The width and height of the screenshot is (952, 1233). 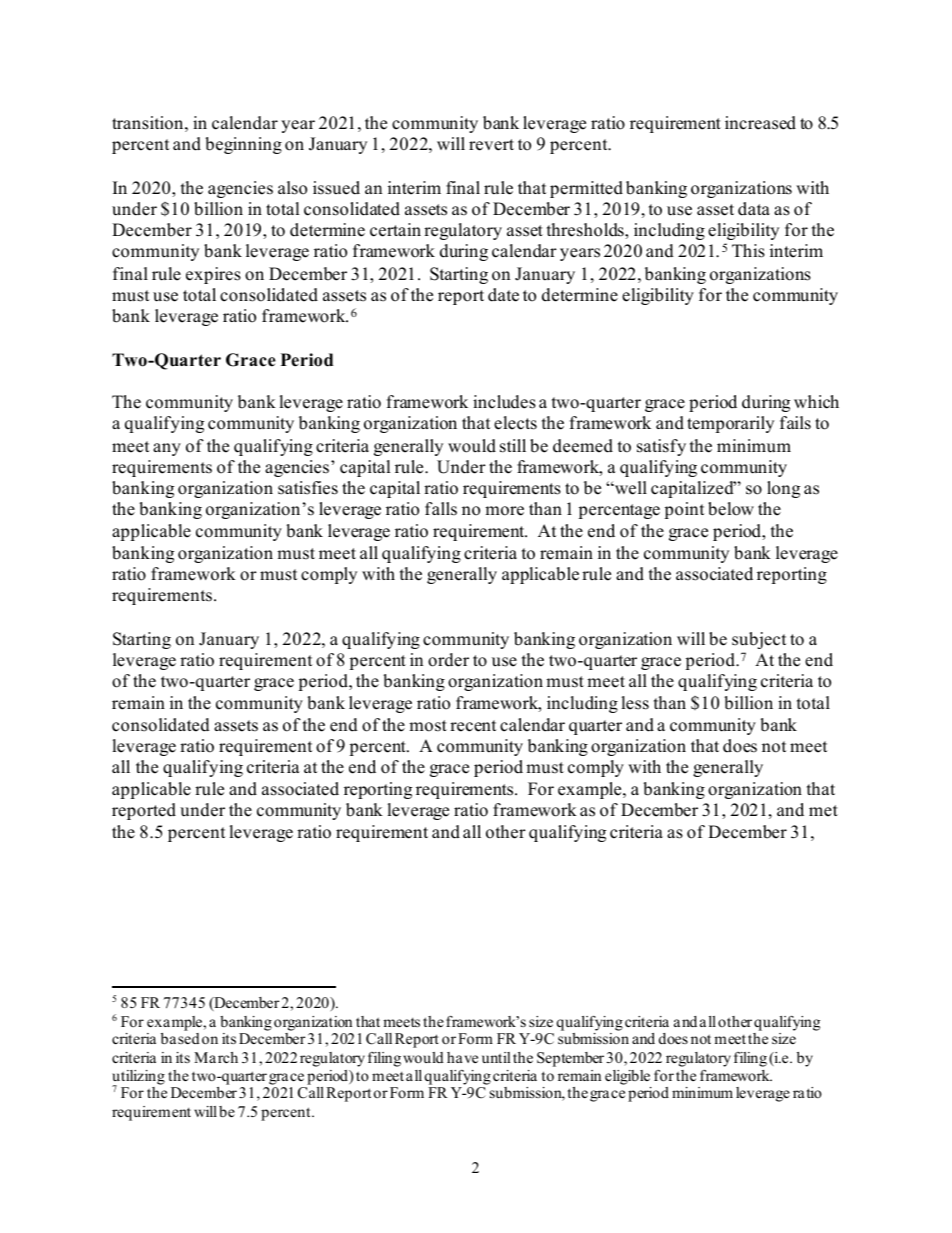 I want to click on order, so click(x=448, y=660).
